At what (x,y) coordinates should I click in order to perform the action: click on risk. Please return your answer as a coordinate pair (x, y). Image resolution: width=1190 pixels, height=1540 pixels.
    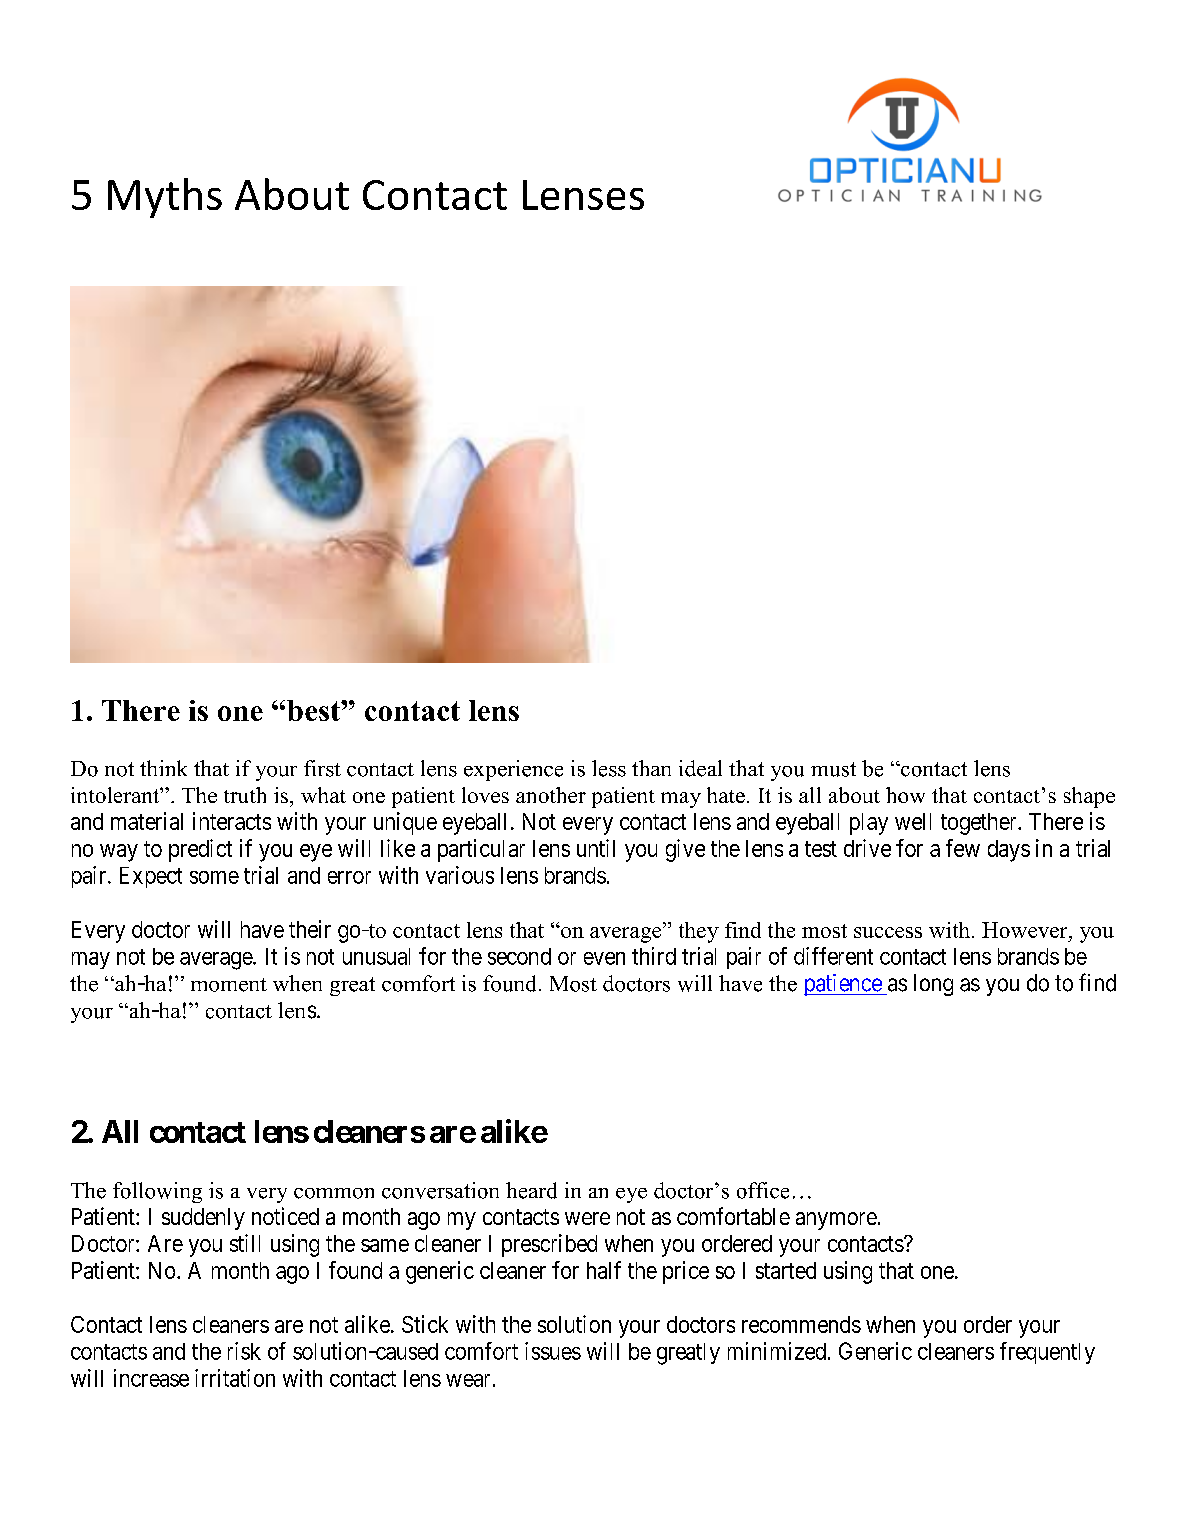
    Looking at the image, I should click on (244, 1351).
